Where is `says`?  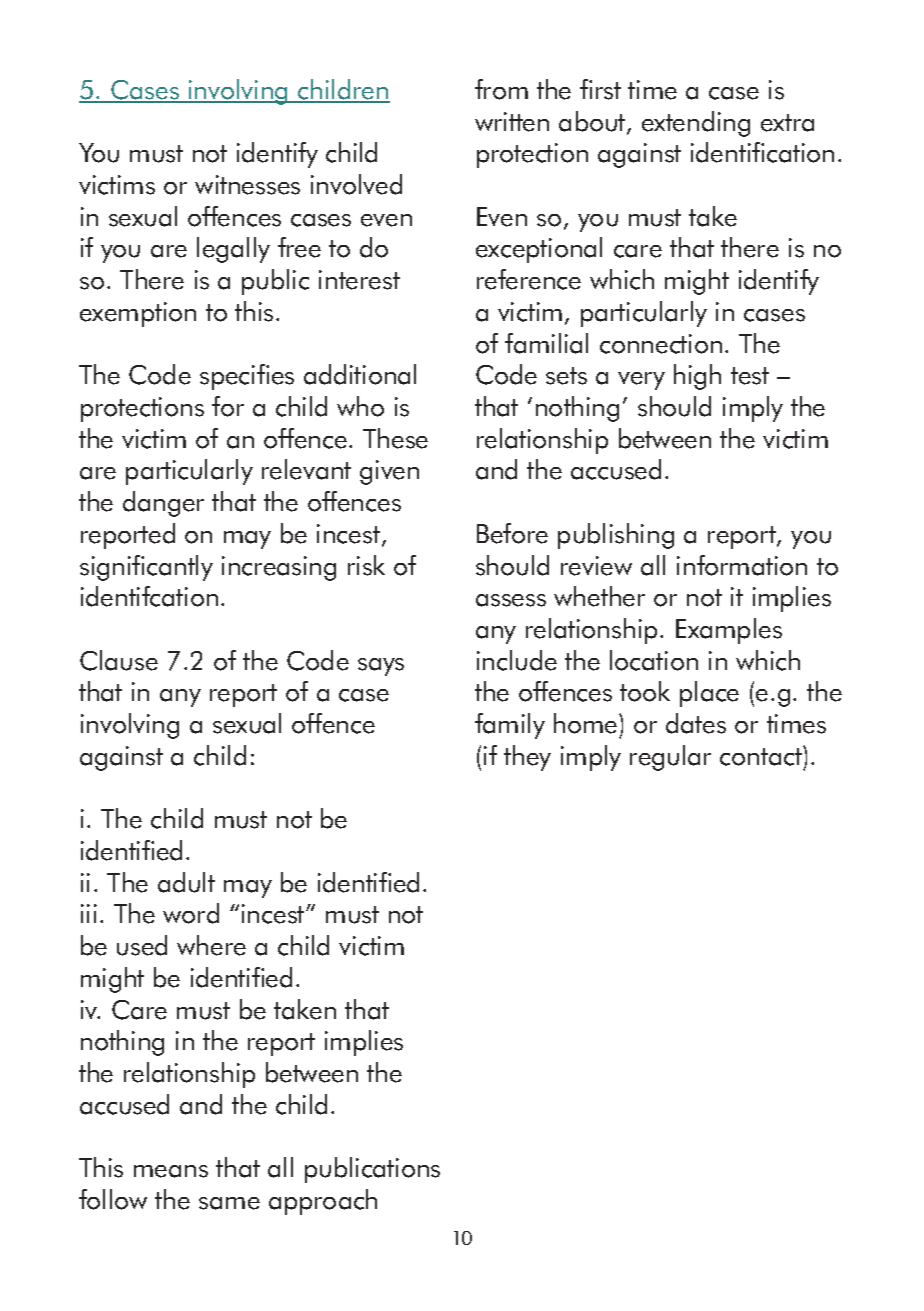
says is located at coordinates (381, 667).
